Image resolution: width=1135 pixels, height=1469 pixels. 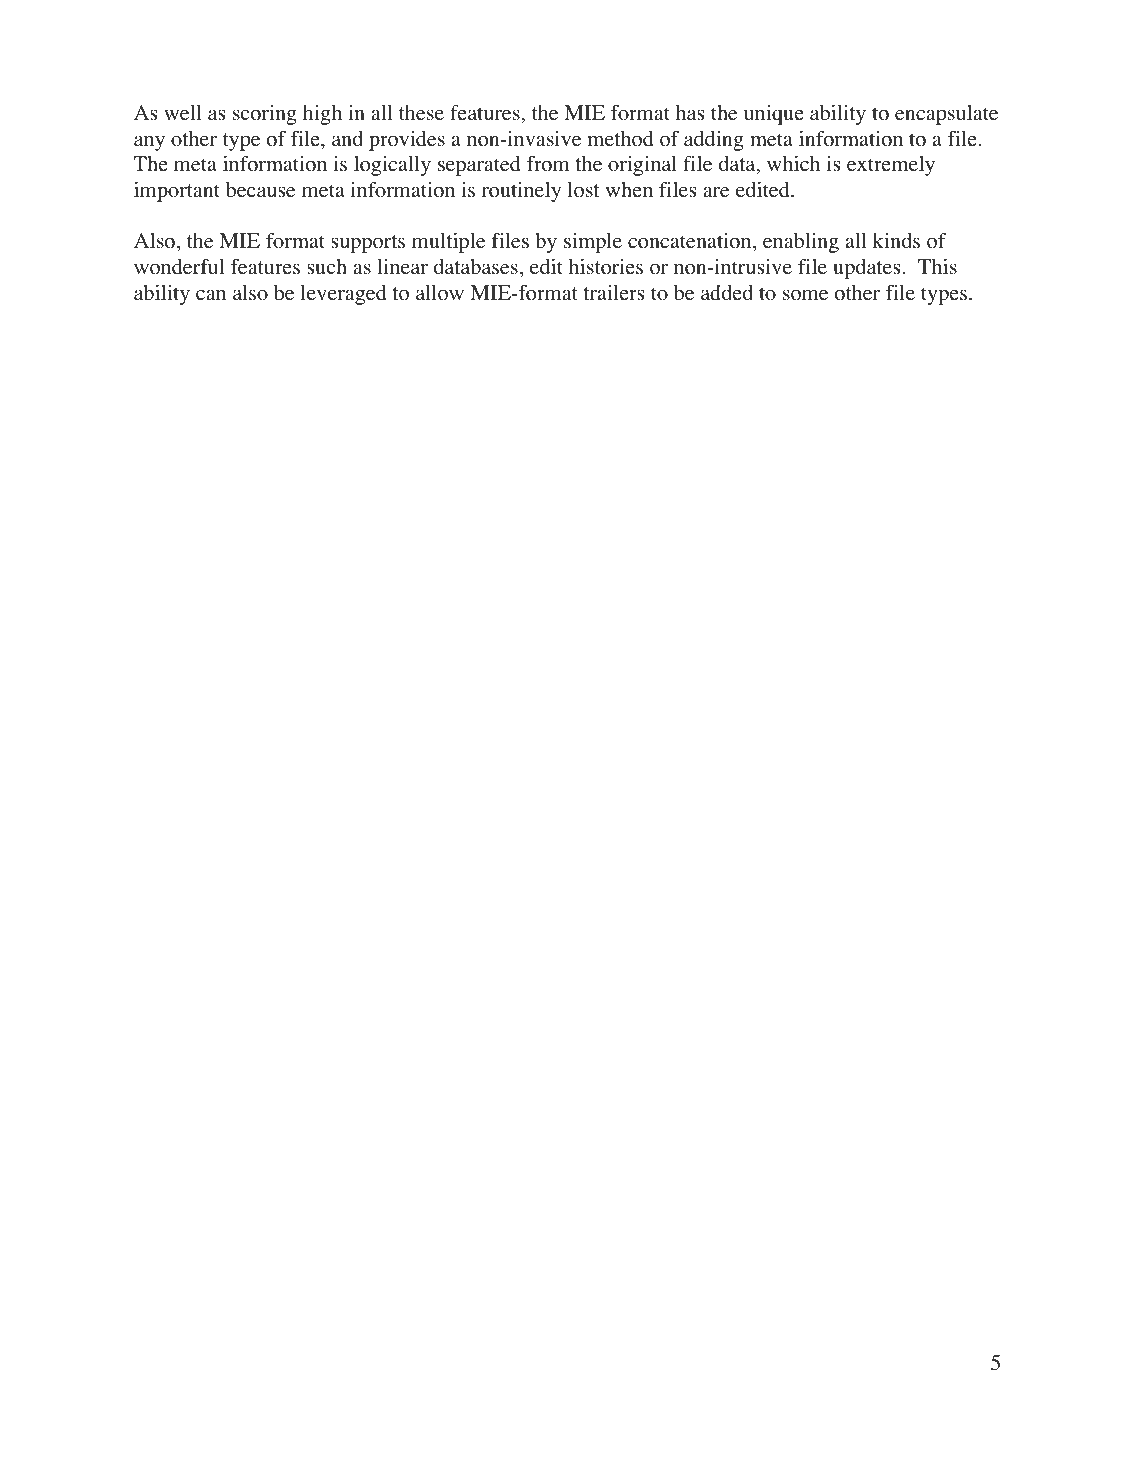 I want to click on routinely, so click(x=521, y=192).
